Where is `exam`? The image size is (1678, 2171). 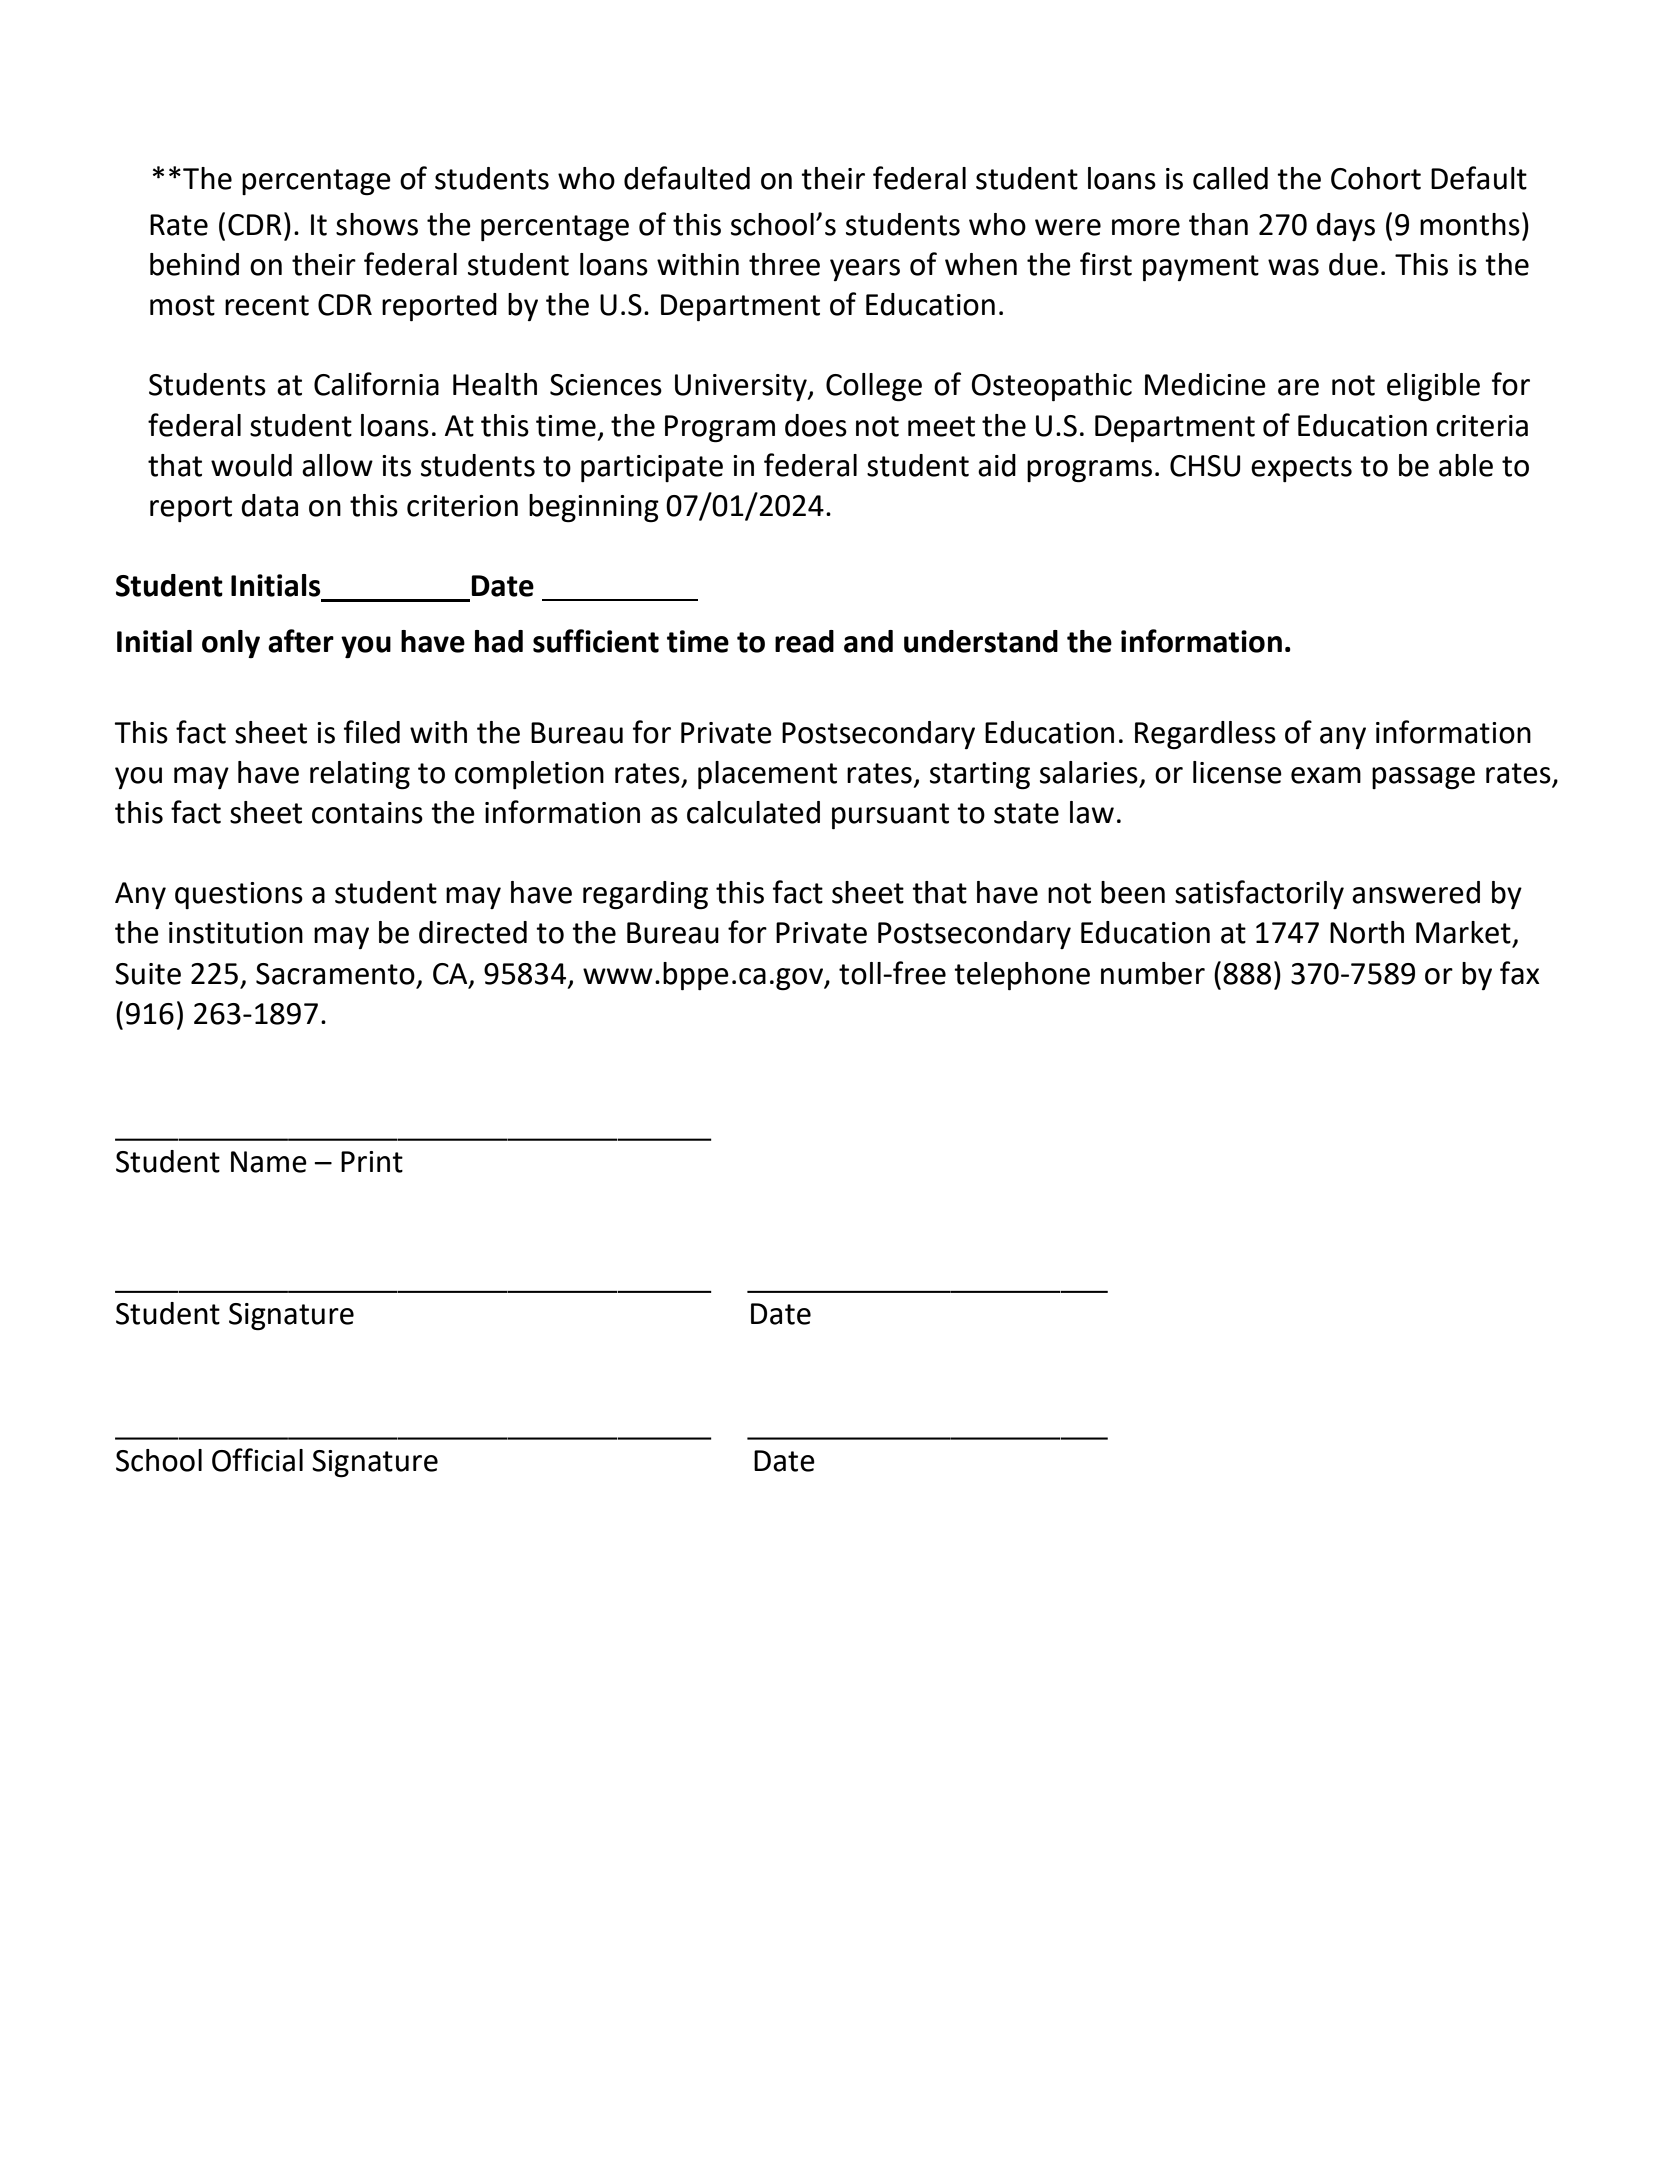
exam is located at coordinates (1326, 775).
